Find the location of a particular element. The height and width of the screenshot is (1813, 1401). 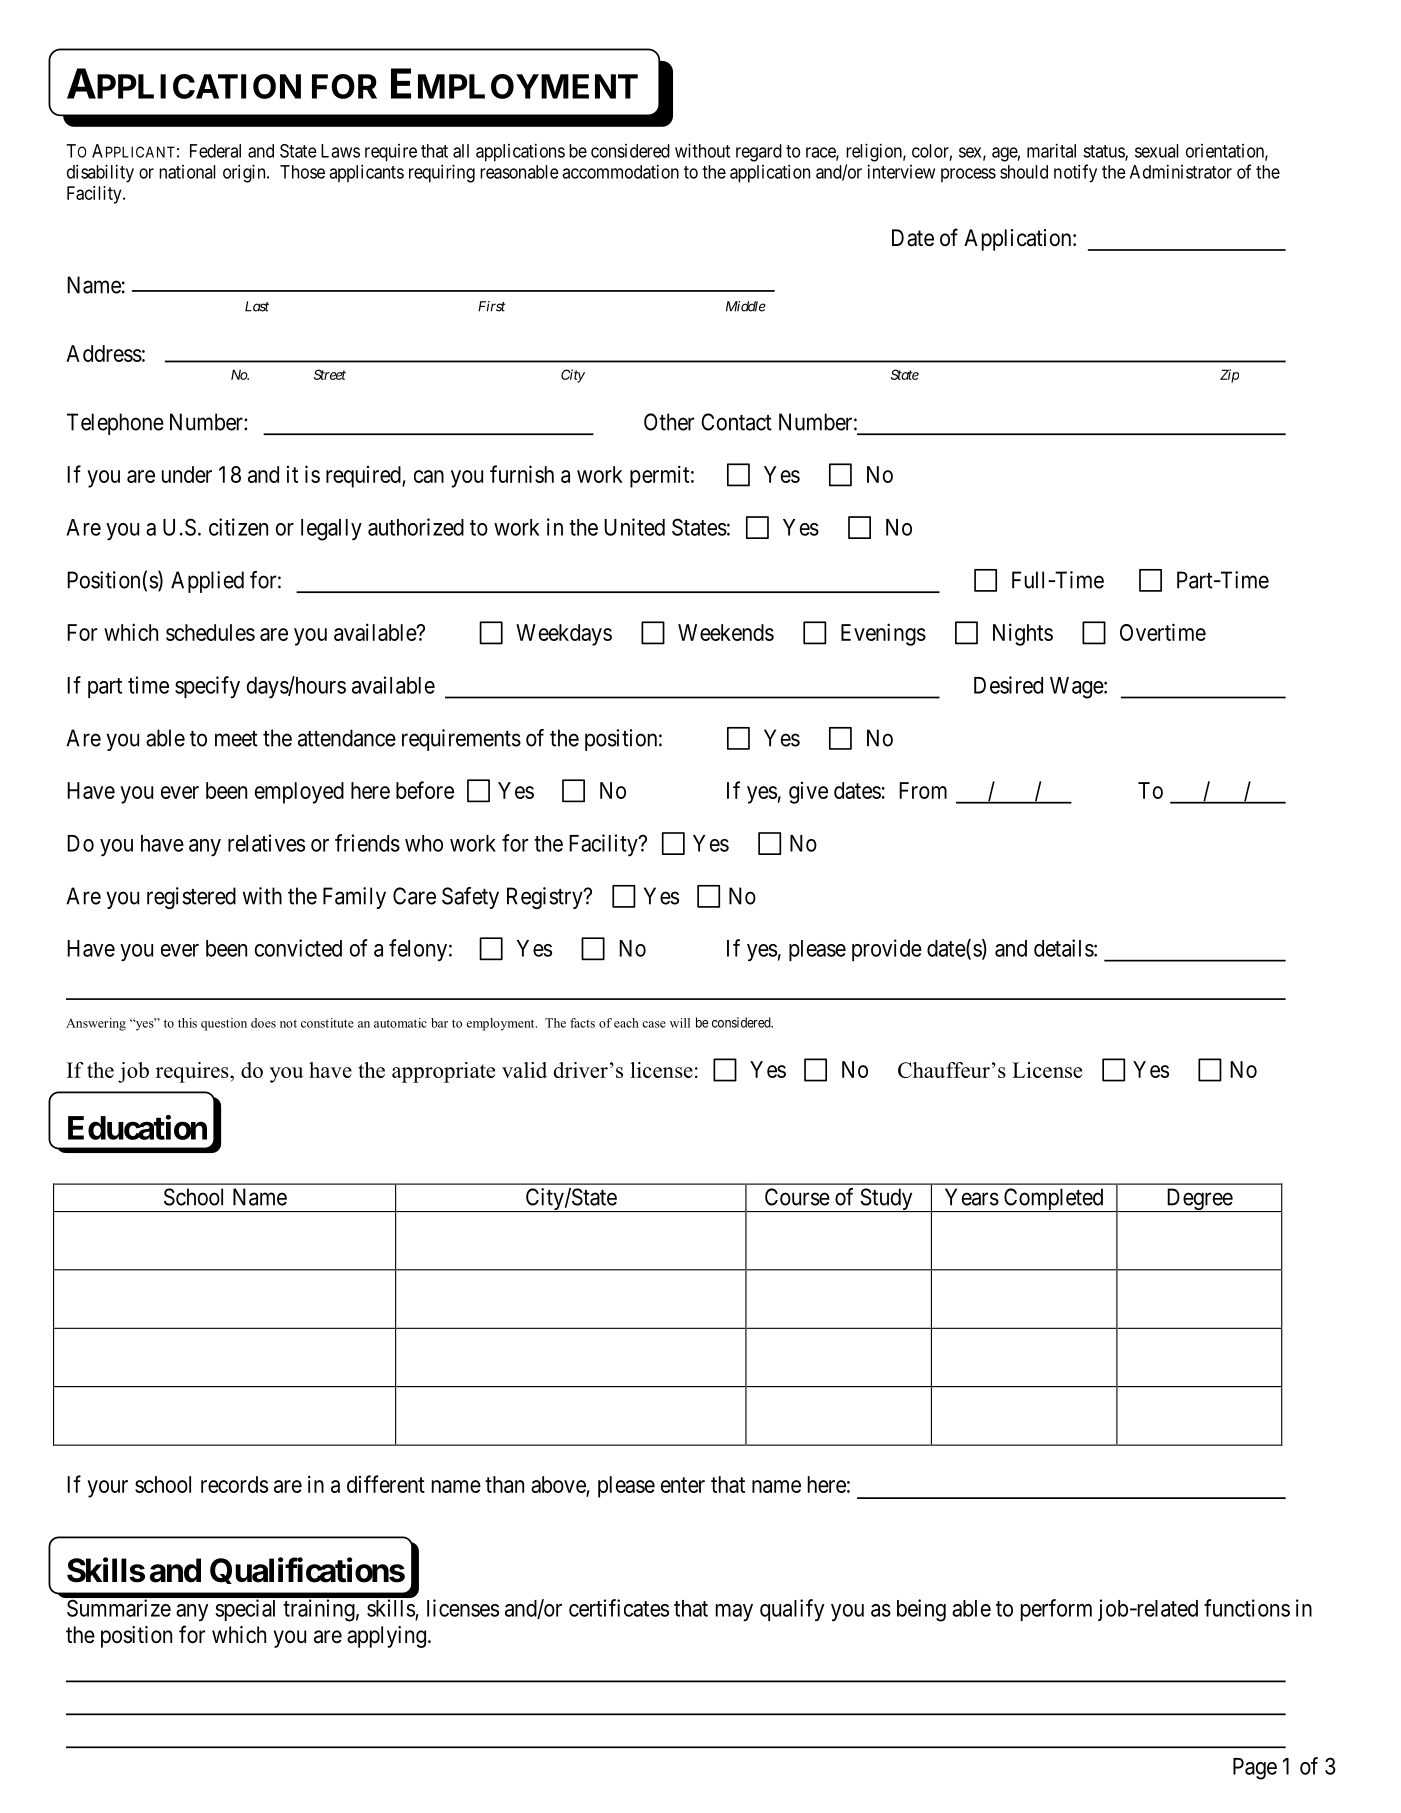

notify is located at coordinates (1075, 173).
